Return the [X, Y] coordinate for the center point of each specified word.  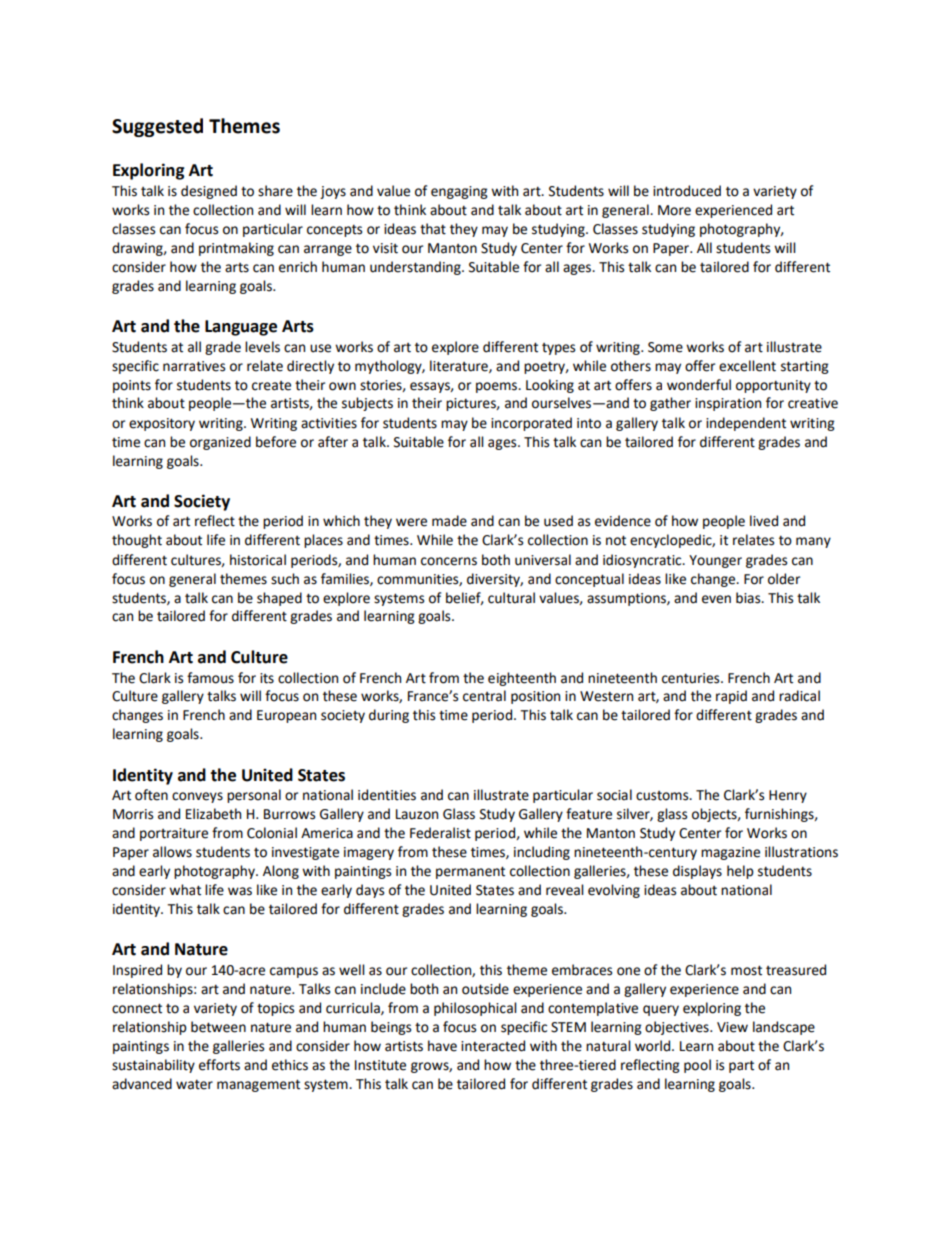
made [449, 521]
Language [241, 328]
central [484, 696]
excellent [747, 366]
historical [258, 560]
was [240, 891]
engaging [459, 192]
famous [210, 678]
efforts [219, 1065]
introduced [687, 191]
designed [209, 192]
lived [764, 521]
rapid [731, 697]
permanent [470, 872]
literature [460, 366]
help [740, 872]
